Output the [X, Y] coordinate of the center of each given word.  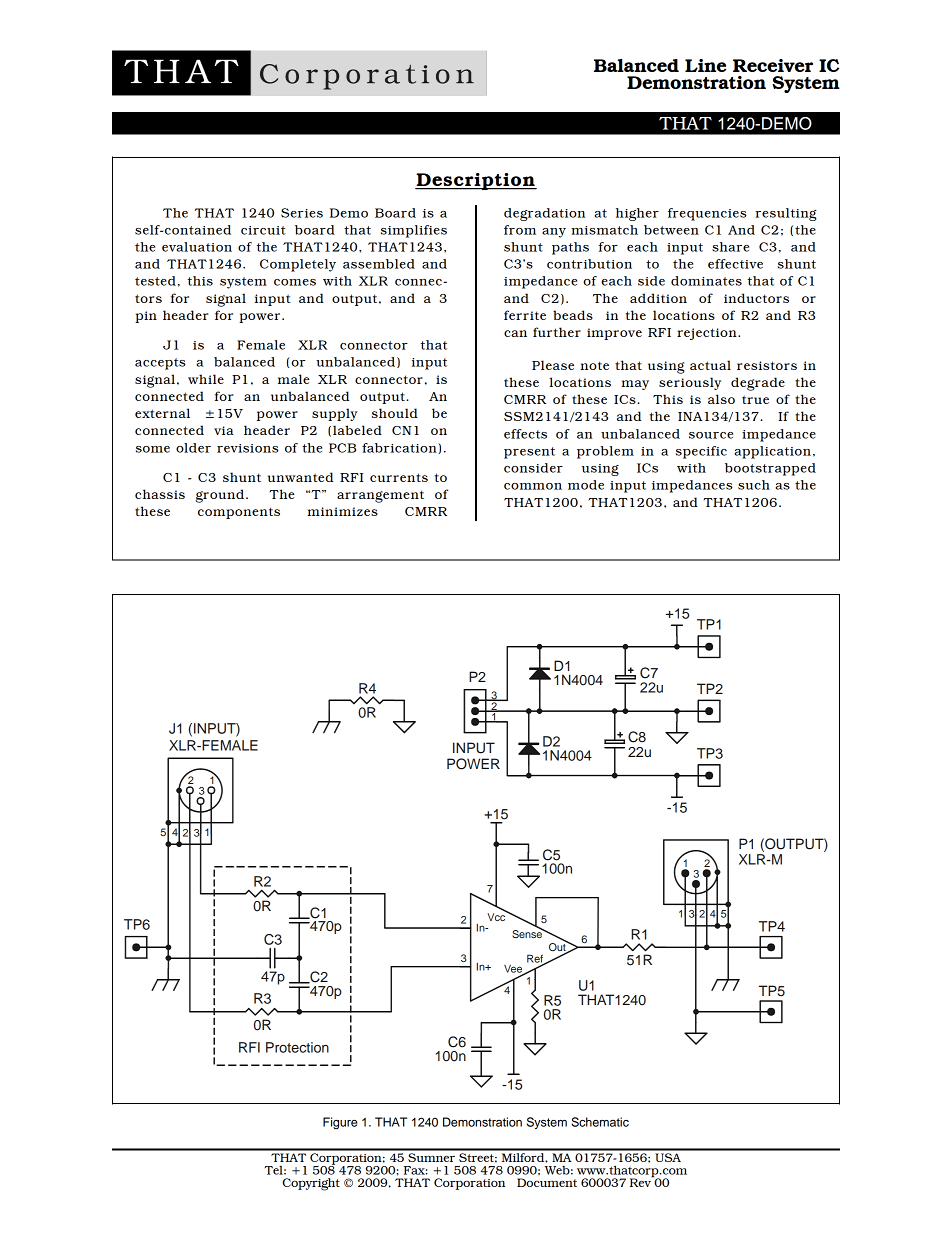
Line [705, 65]
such [754, 485]
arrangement [380, 496]
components [239, 513]
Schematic [600, 1122]
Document [547, 1182]
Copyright [311, 1184]
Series [302, 213]
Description [476, 181]
